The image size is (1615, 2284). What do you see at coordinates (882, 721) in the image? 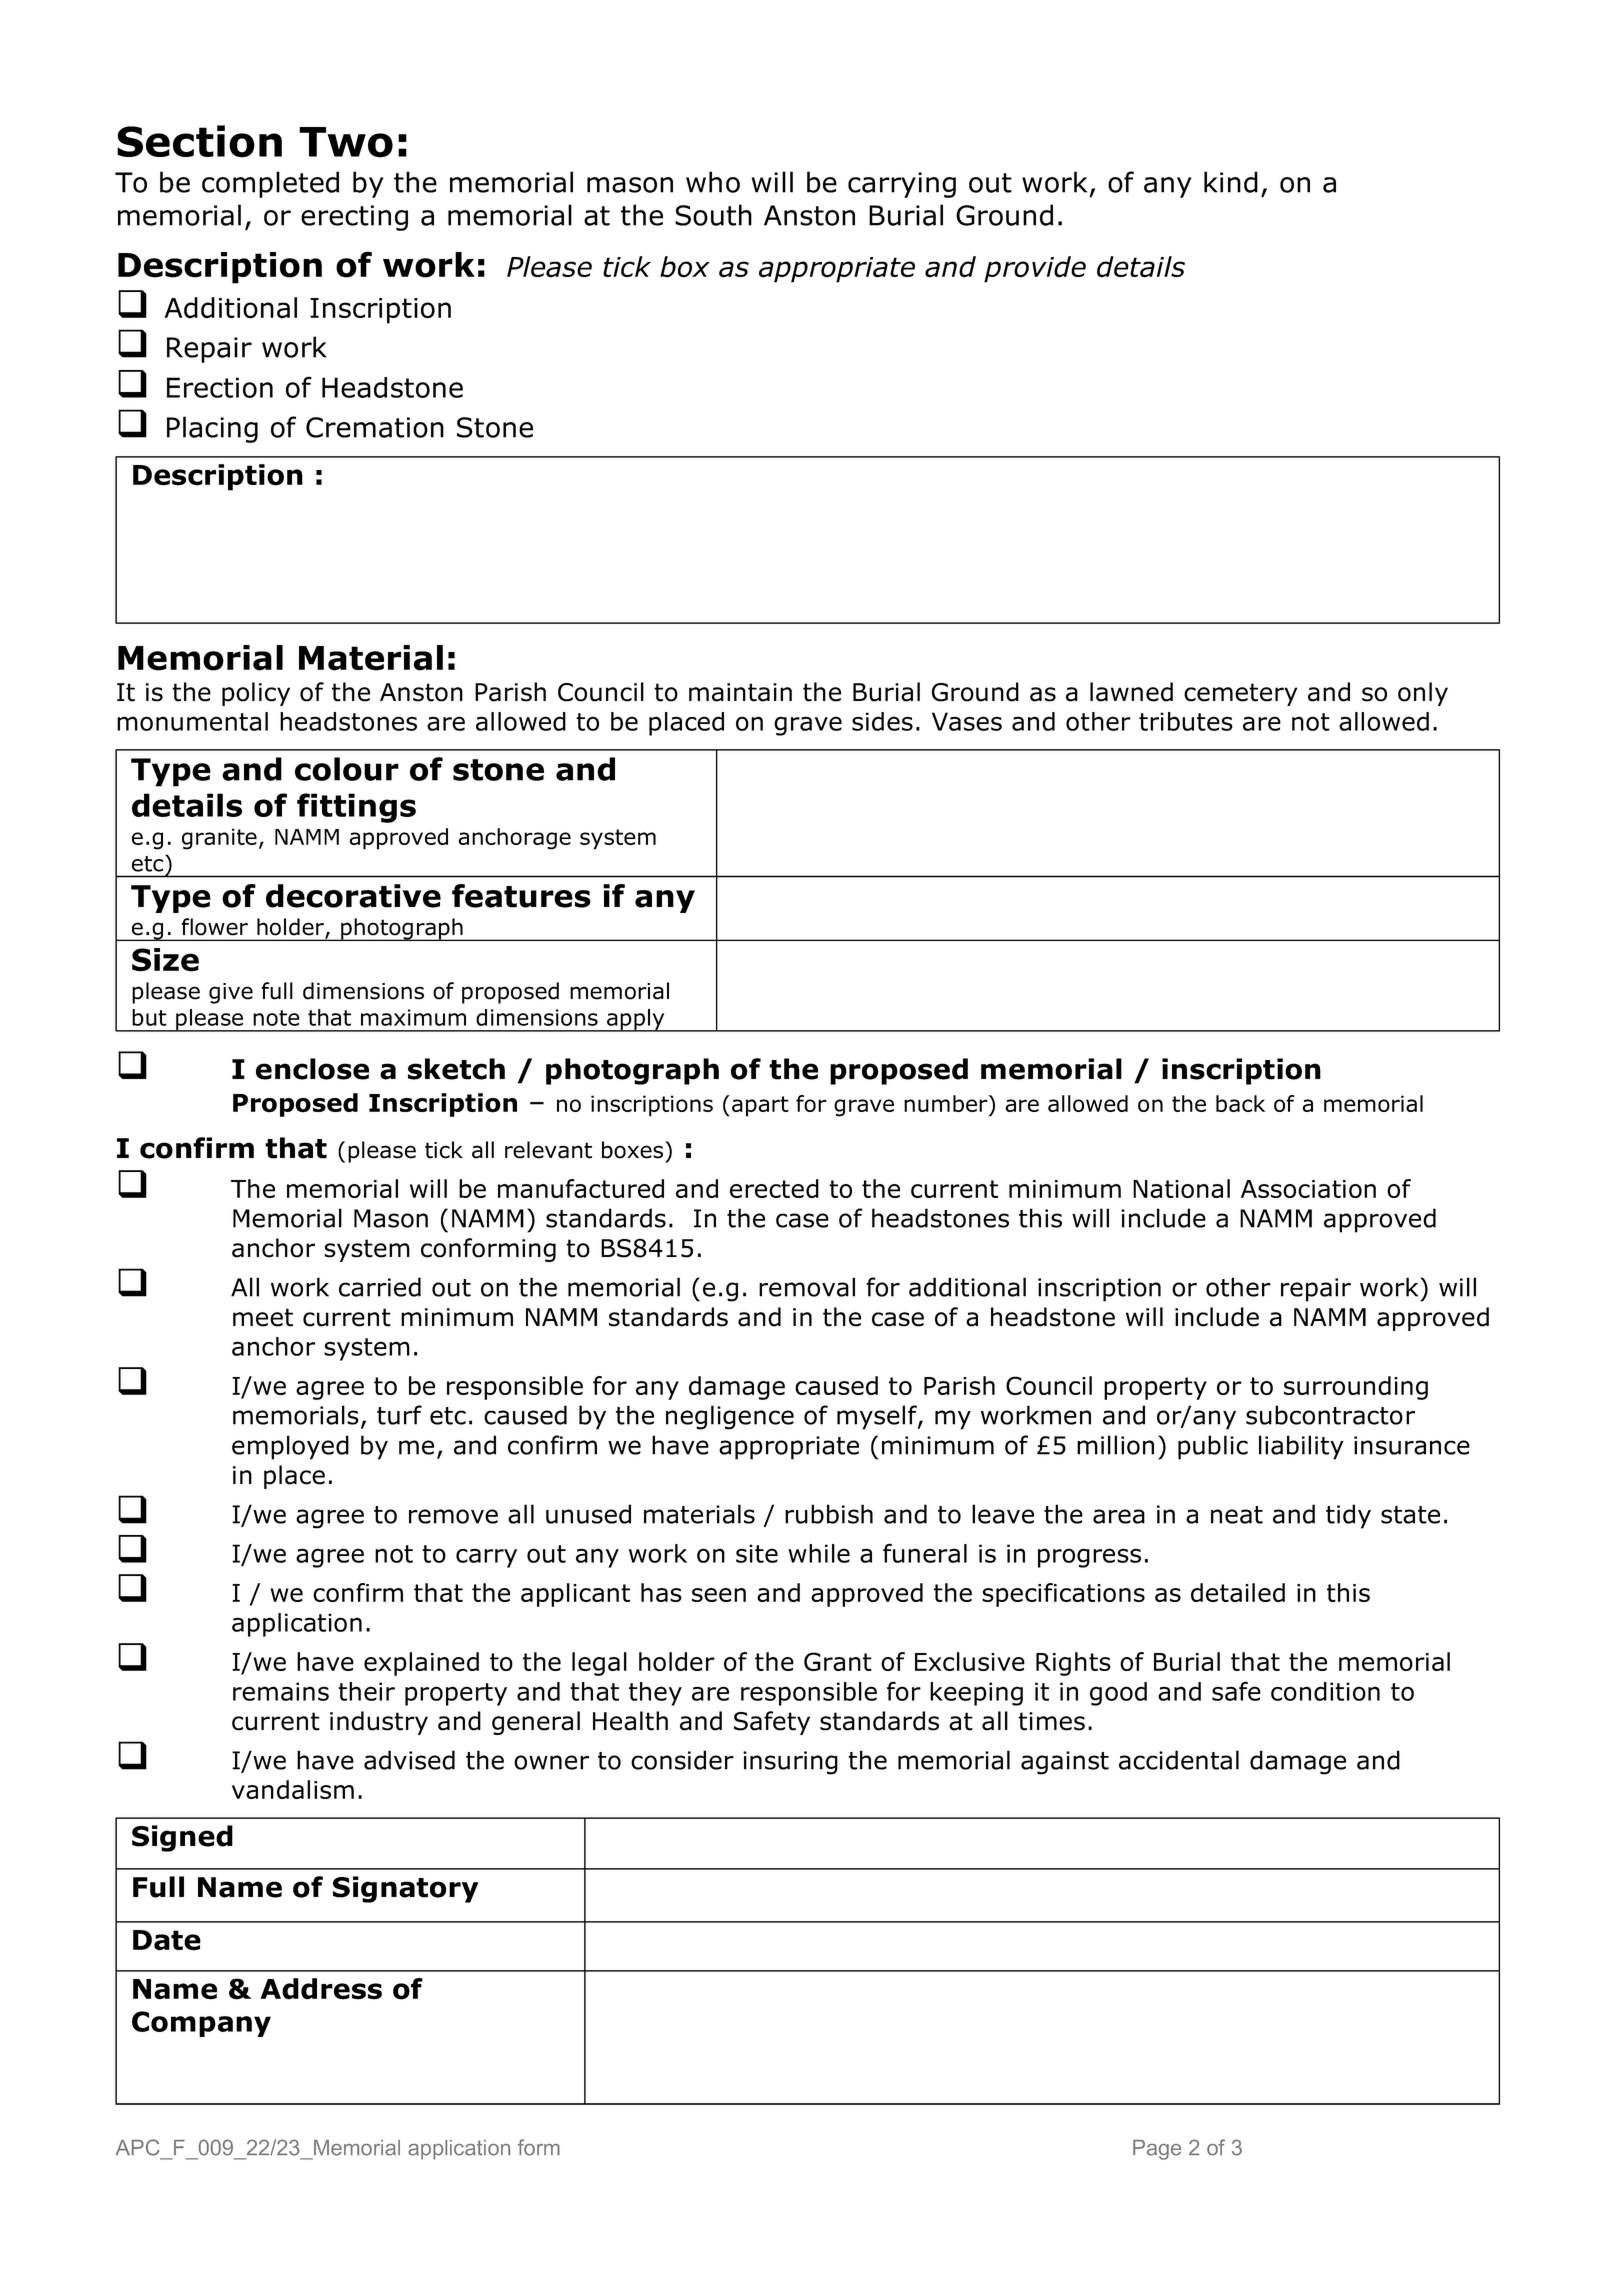
I see `sides` at bounding box center [882, 721].
